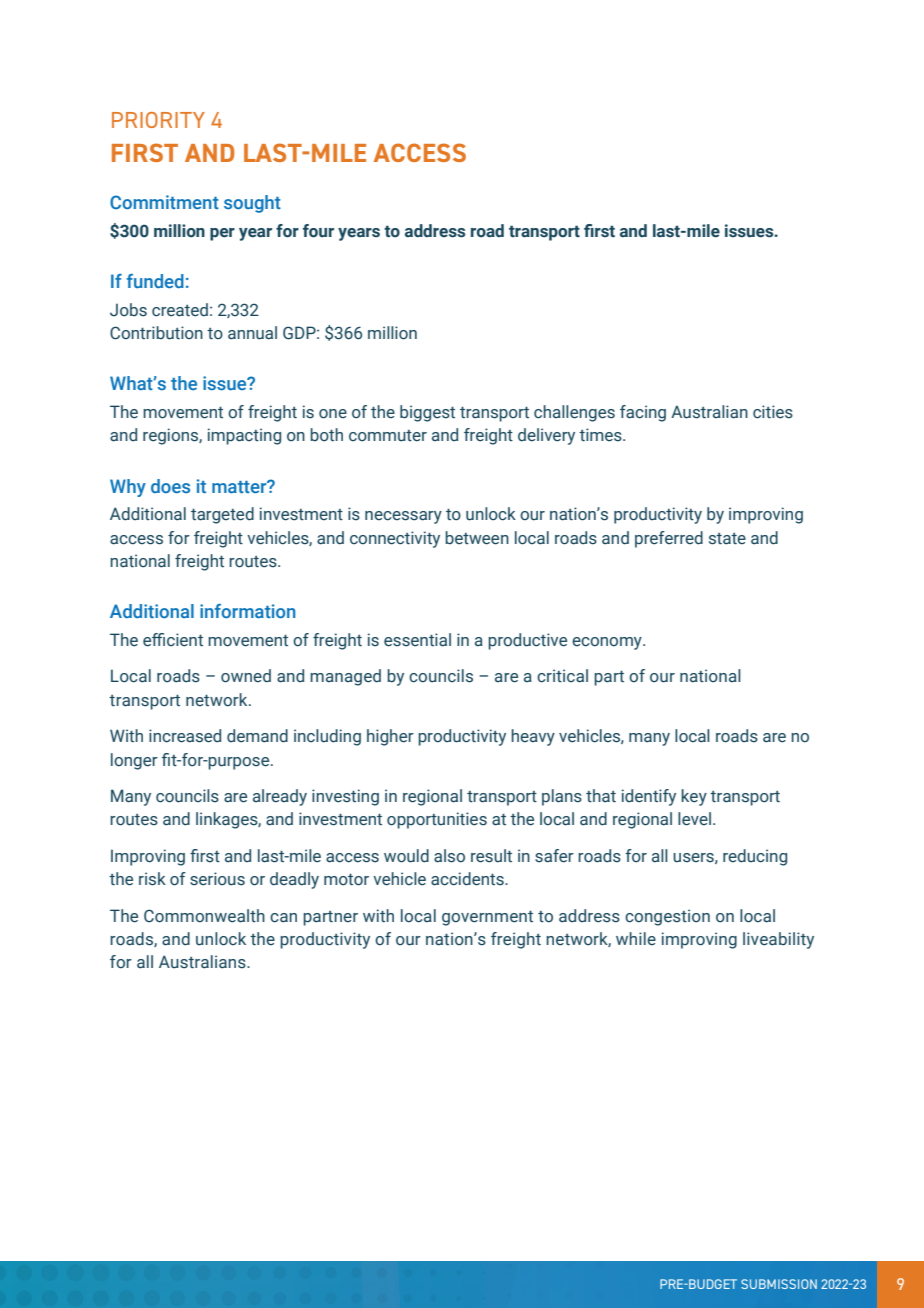 Image resolution: width=924 pixels, height=1308 pixels. What do you see at coordinates (779, 1284) in the document?
I see `SUBMISSION` at bounding box center [779, 1284].
